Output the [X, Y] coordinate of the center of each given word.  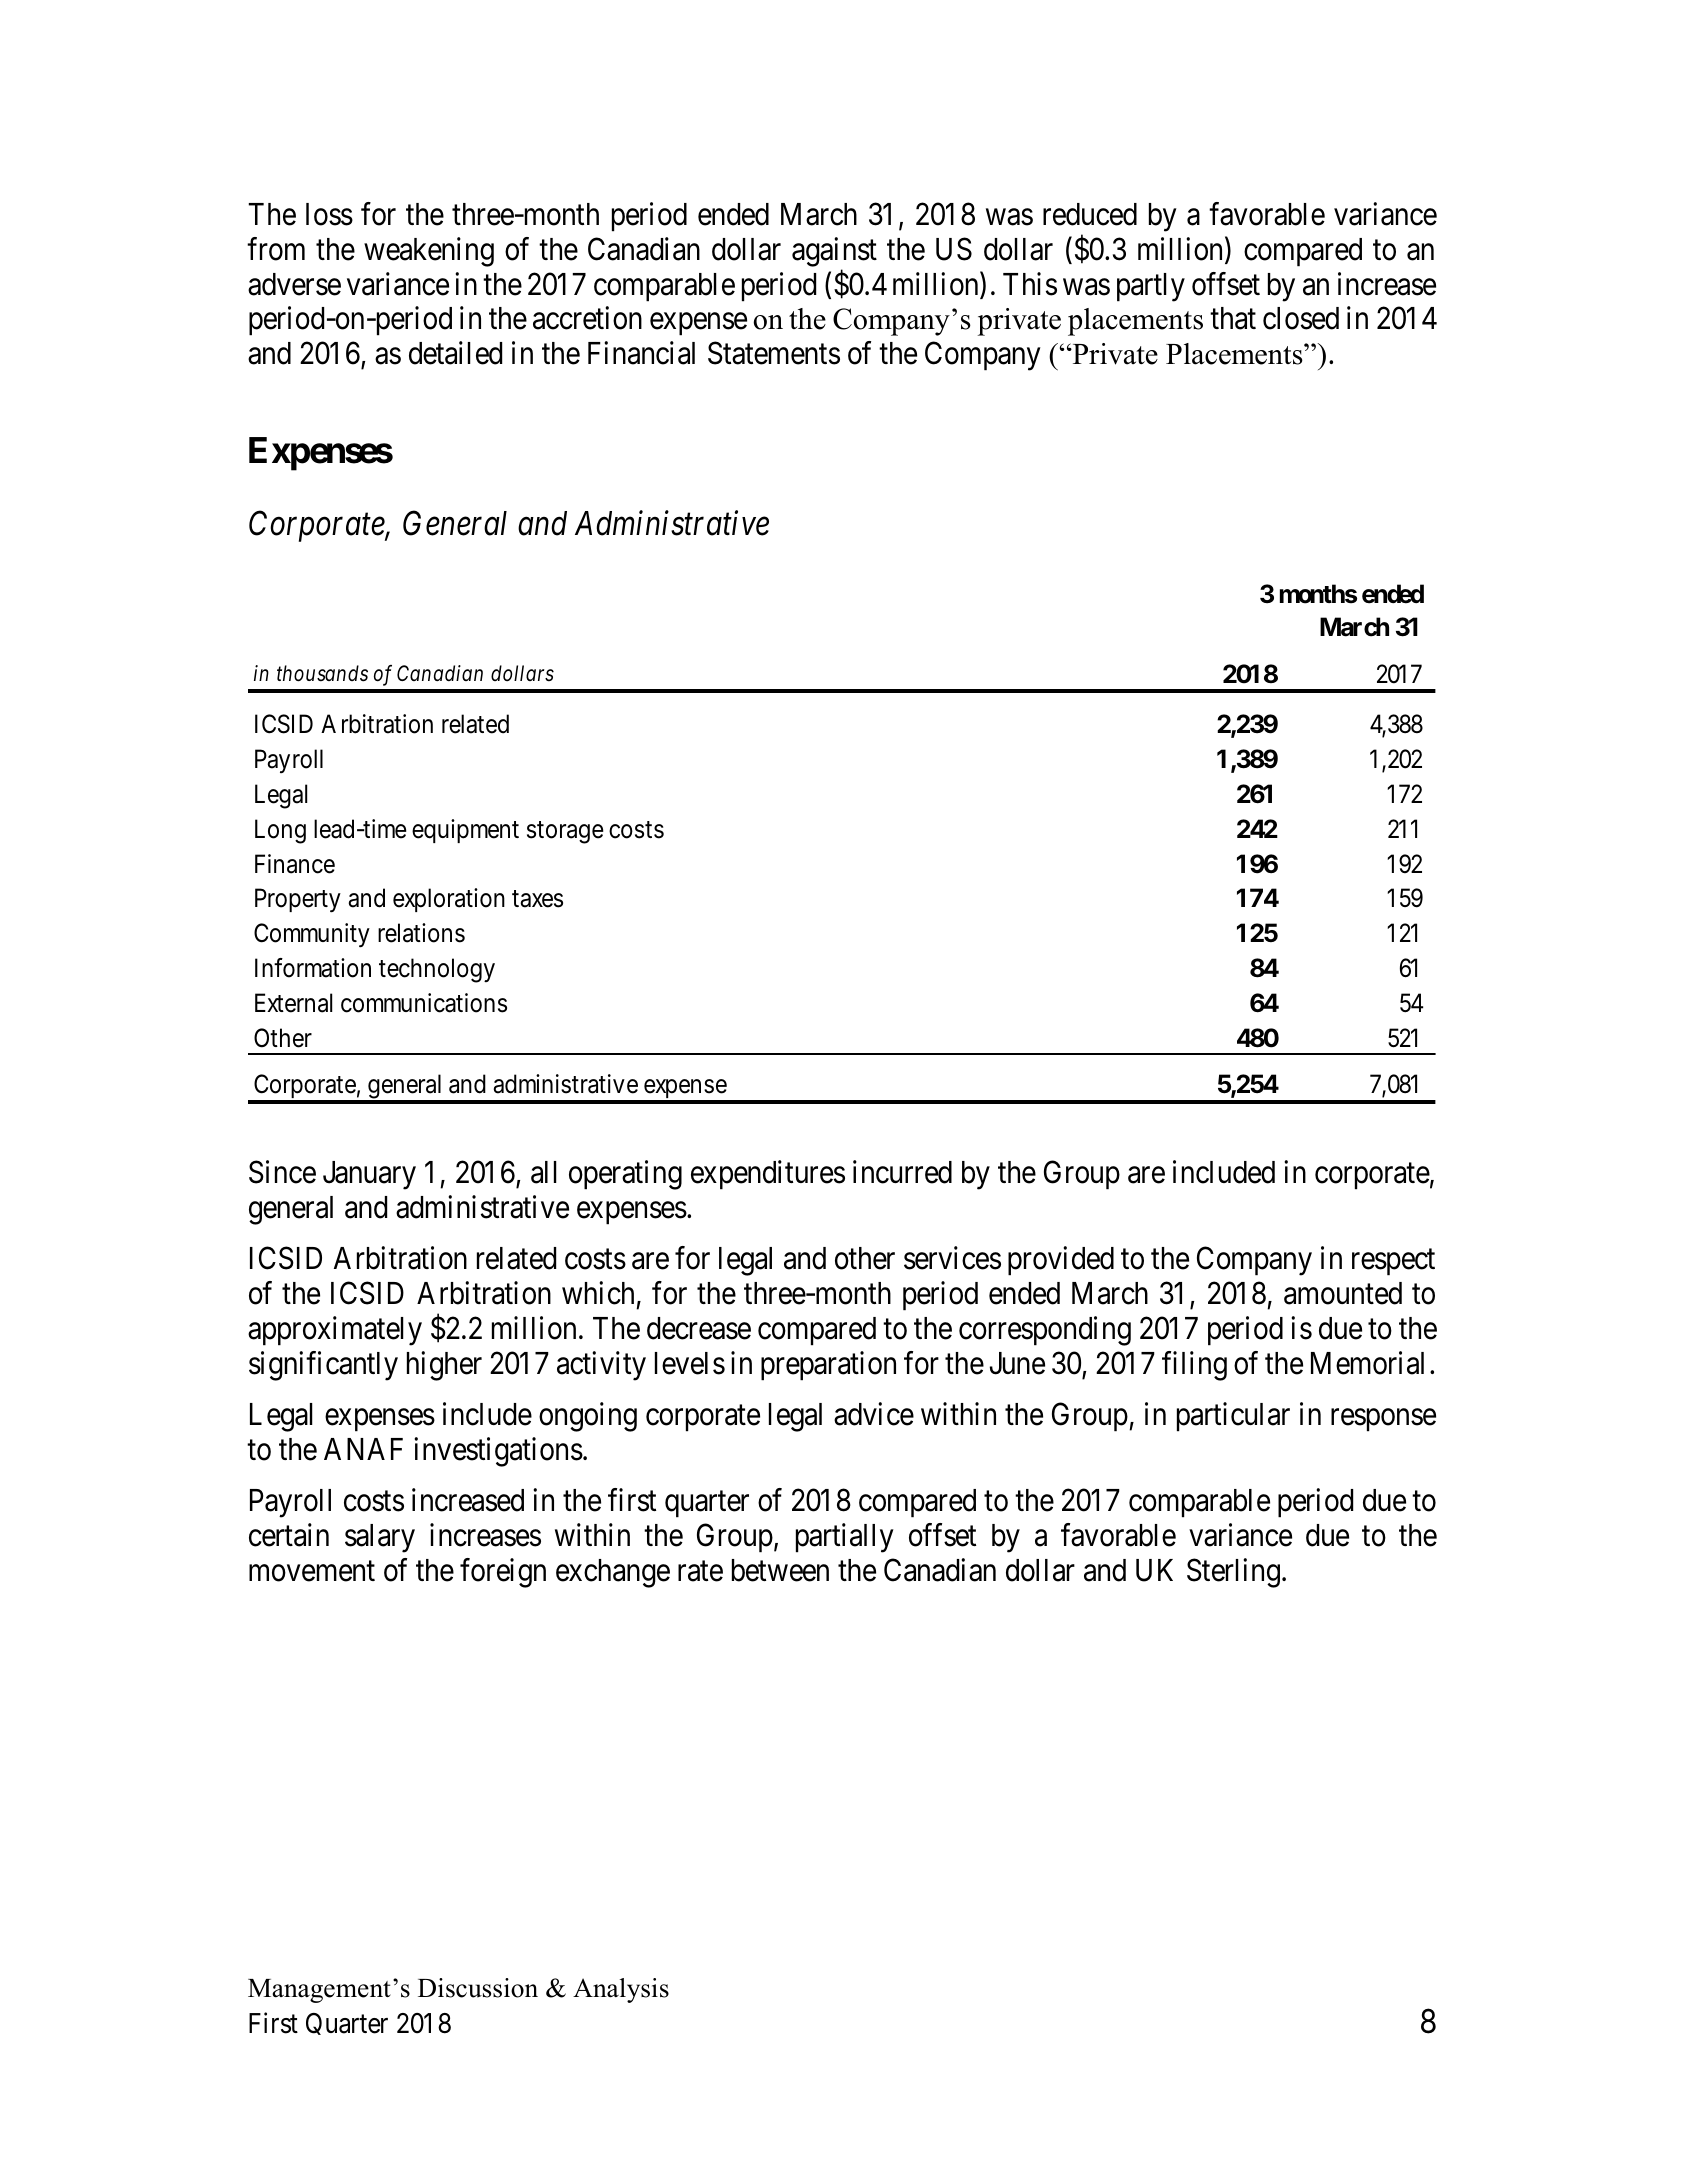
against [834, 252]
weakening [429, 252]
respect [1393, 1263]
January [369, 1175]
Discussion [478, 1988]
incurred [902, 1172]
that [1233, 318]
